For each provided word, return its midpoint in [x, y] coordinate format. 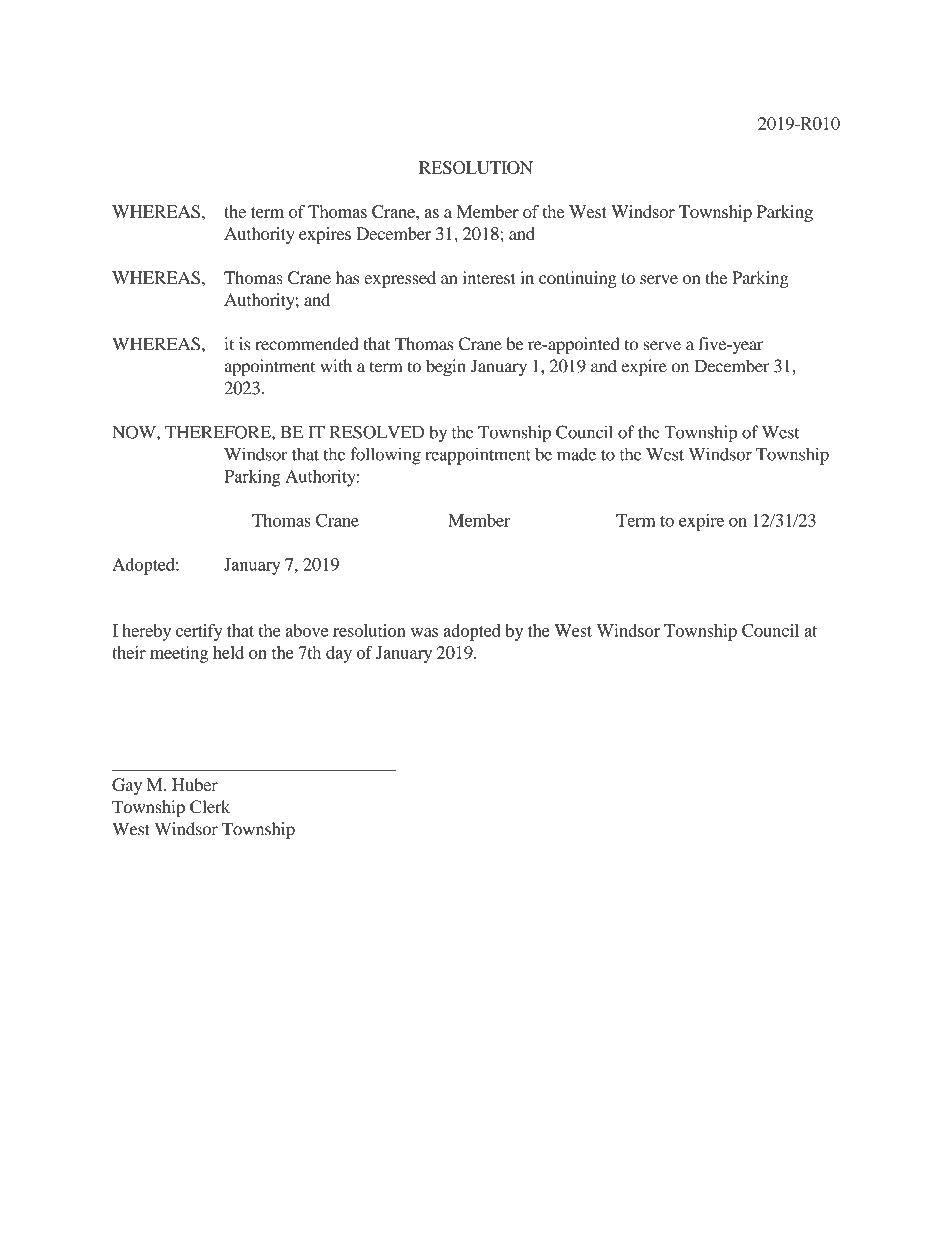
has [347, 277]
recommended [307, 344]
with [336, 366]
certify [199, 632]
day [339, 654]
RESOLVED [377, 432]
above [306, 630]
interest [489, 277]
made [576, 454]
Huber [195, 784]
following [385, 456]
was [424, 632]
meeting [179, 654]
